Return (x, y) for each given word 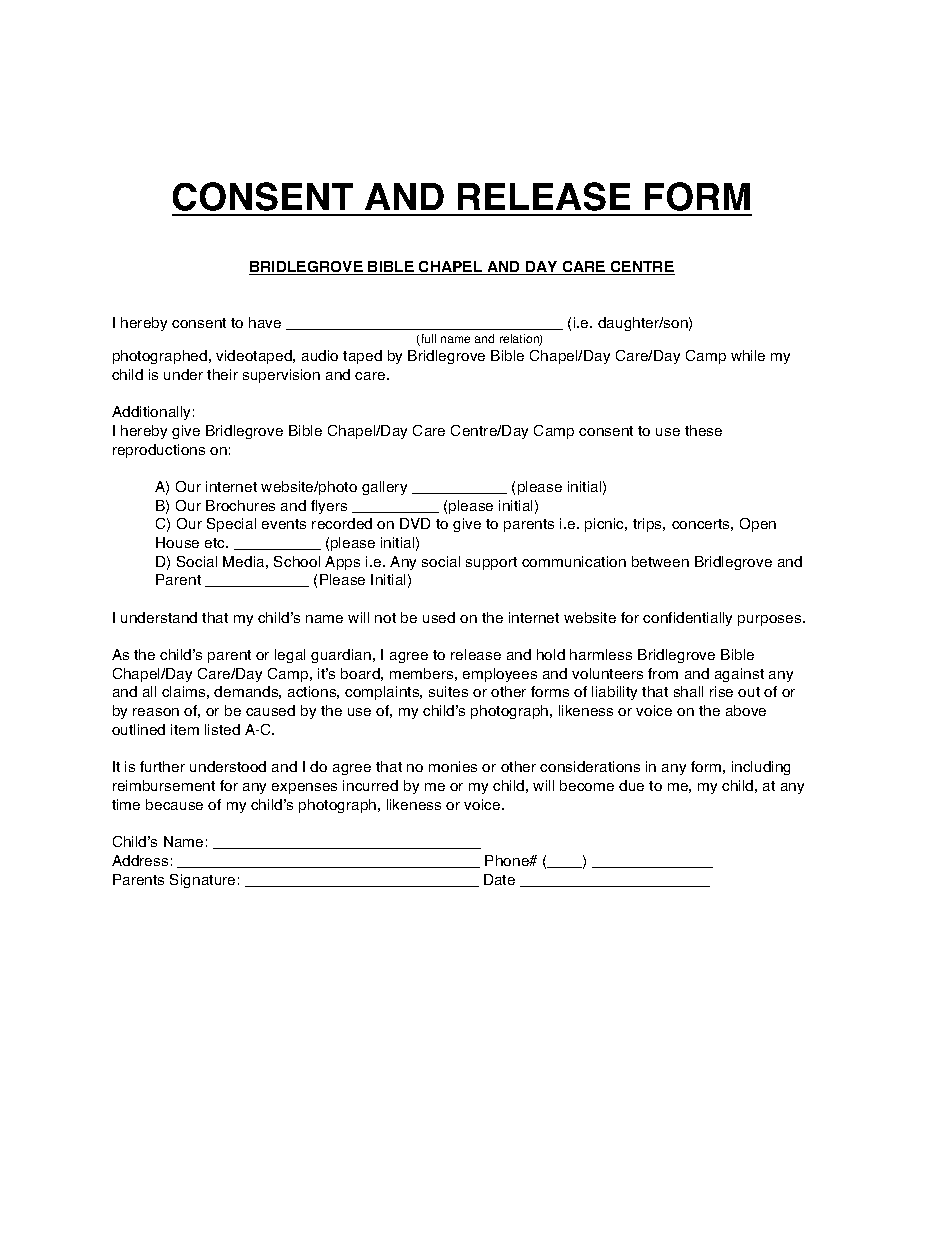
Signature (202, 881)
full (427, 340)
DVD (415, 523)
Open (758, 525)
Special (231, 525)
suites (448, 691)
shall (688, 691)
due (631, 785)
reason (156, 712)
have (265, 322)
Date (499, 879)
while (748, 355)
